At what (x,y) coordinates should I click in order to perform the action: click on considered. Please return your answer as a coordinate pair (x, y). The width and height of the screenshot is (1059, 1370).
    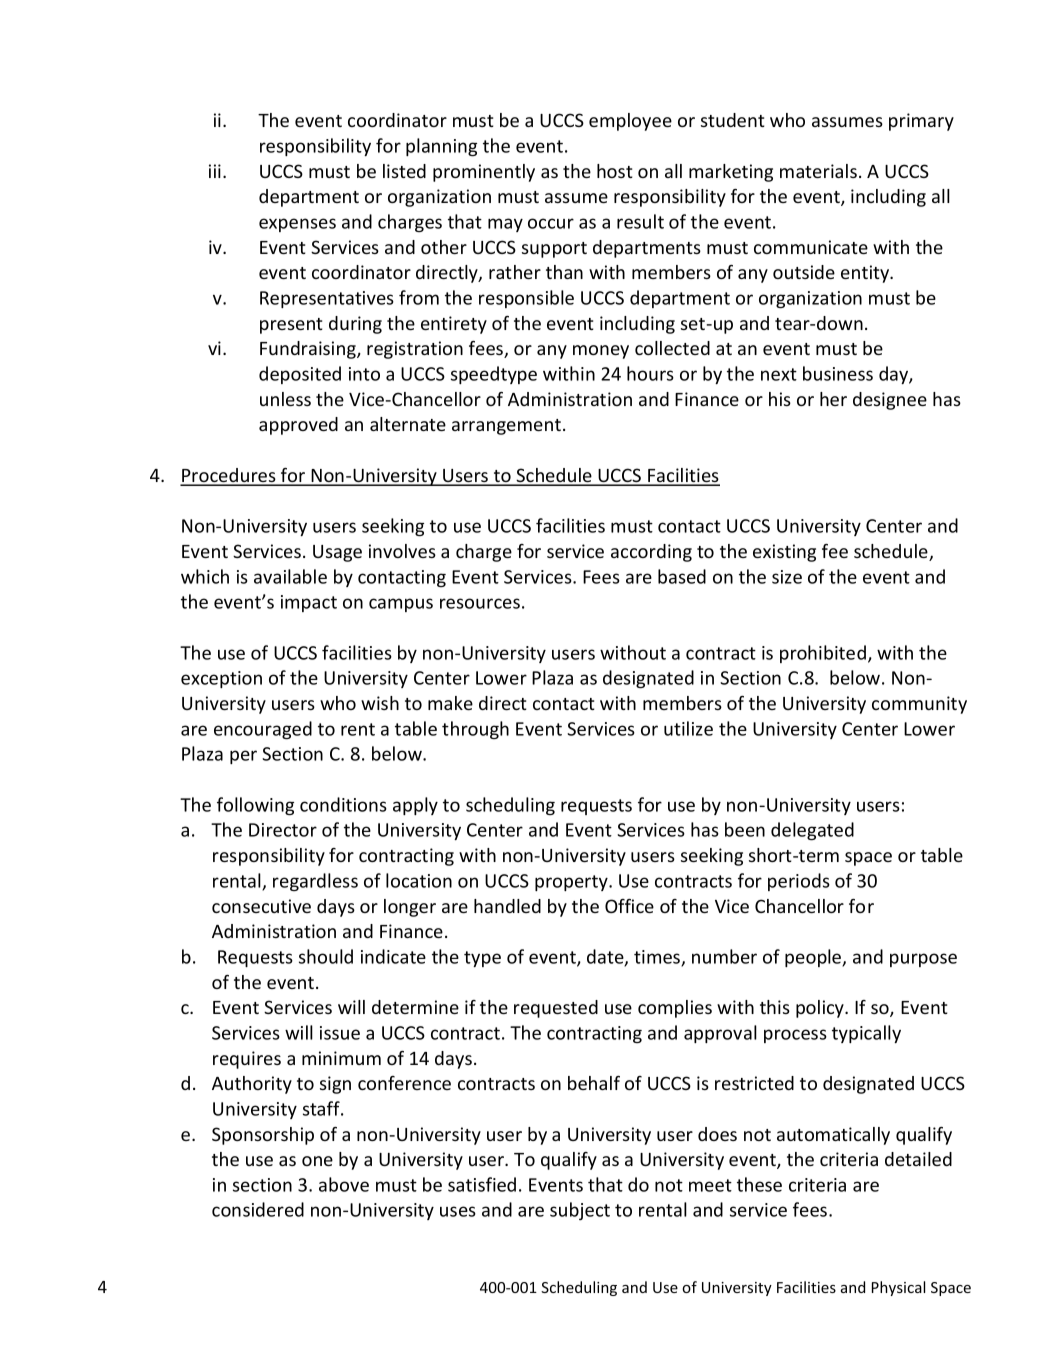
    Looking at the image, I should click on (258, 1209).
